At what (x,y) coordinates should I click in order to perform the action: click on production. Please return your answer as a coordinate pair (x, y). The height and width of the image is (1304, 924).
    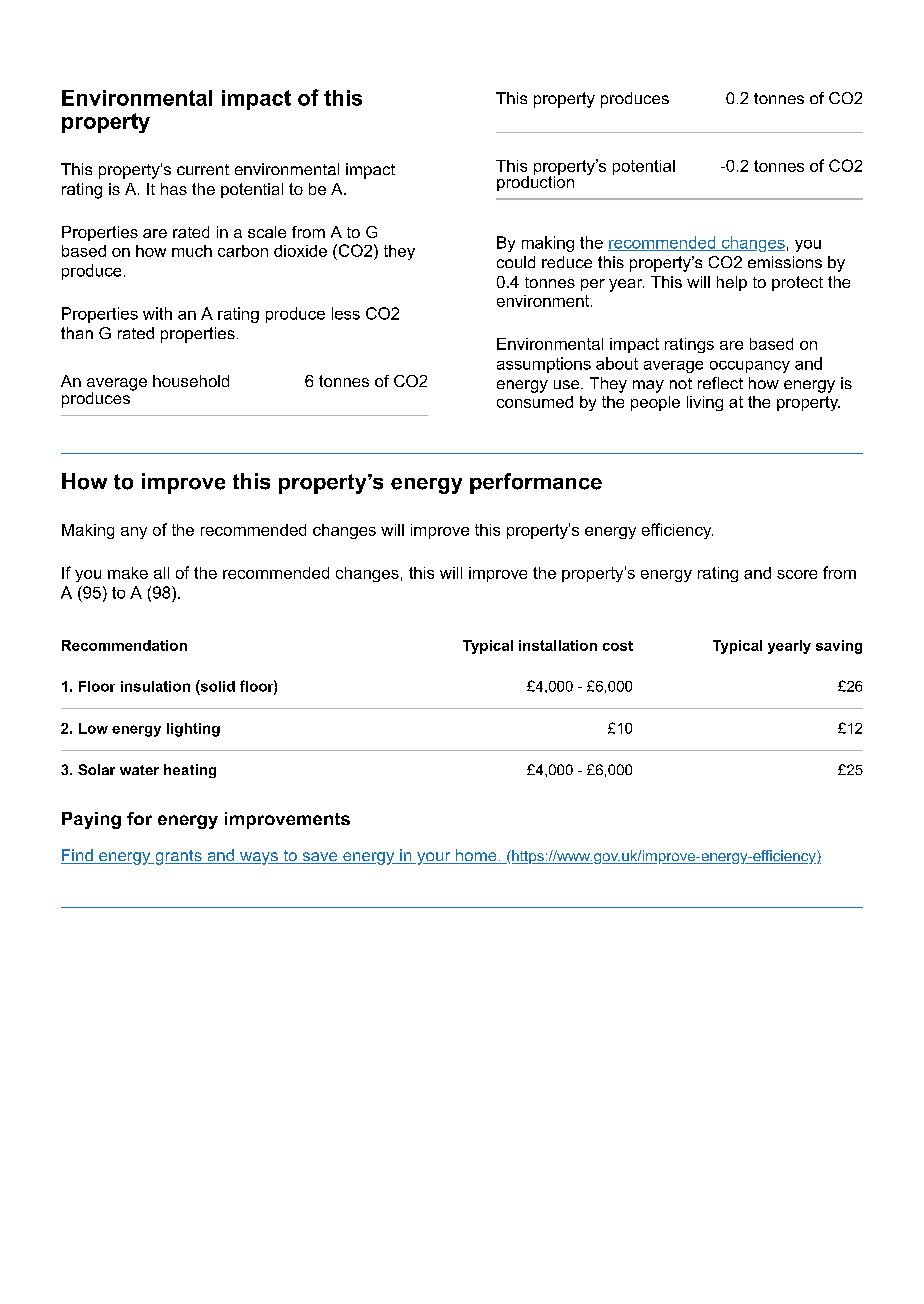
    Looking at the image, I should click on (535, 182).
